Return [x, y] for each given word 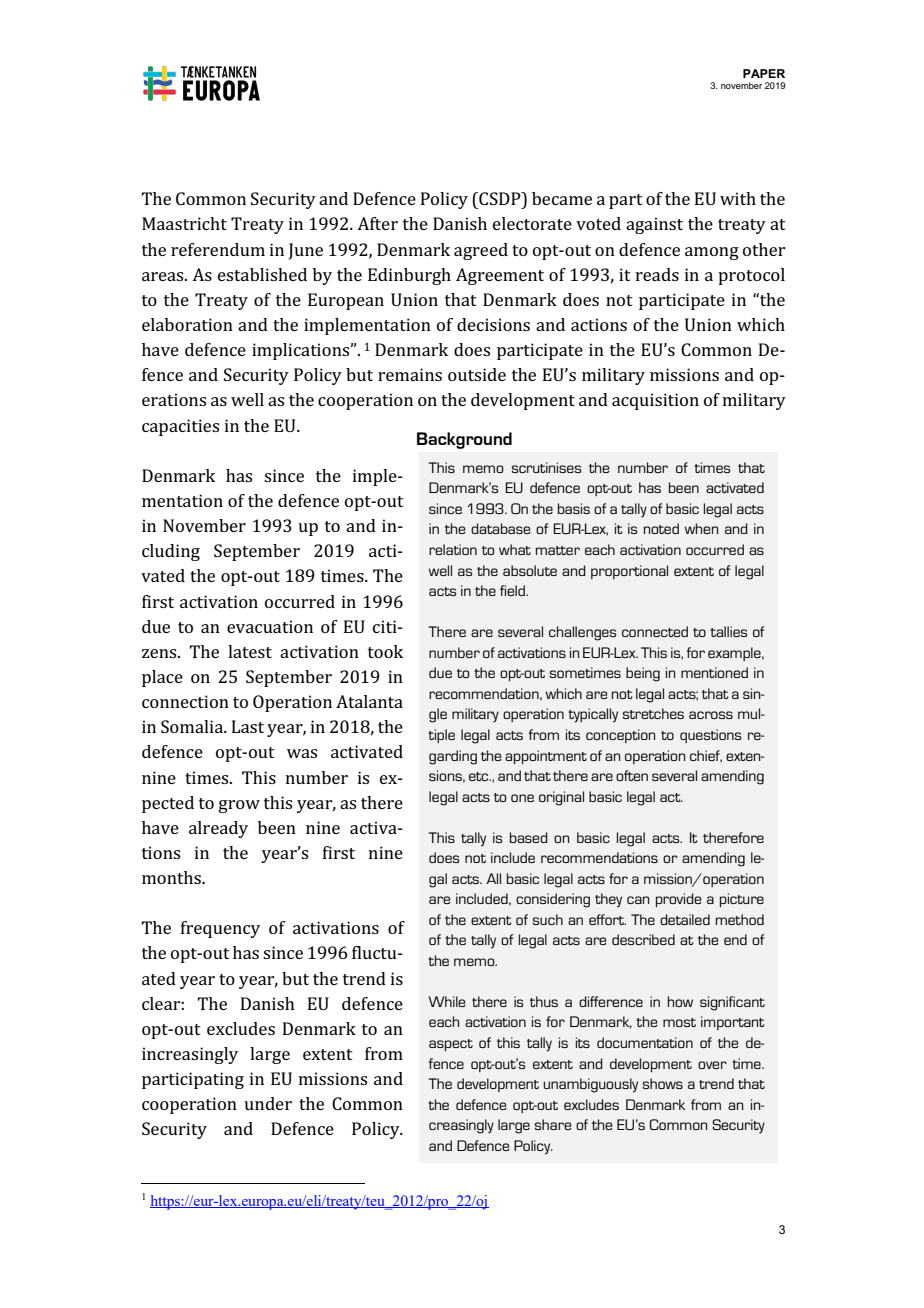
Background [464, 440]
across [711, 715]
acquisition [655, 401]
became [562, 198]
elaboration [187, 324]
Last [248, 726]
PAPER [764, 73]
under [268, 1103]
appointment [546, 757]
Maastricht [184, 223]
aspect [451, 1045]
